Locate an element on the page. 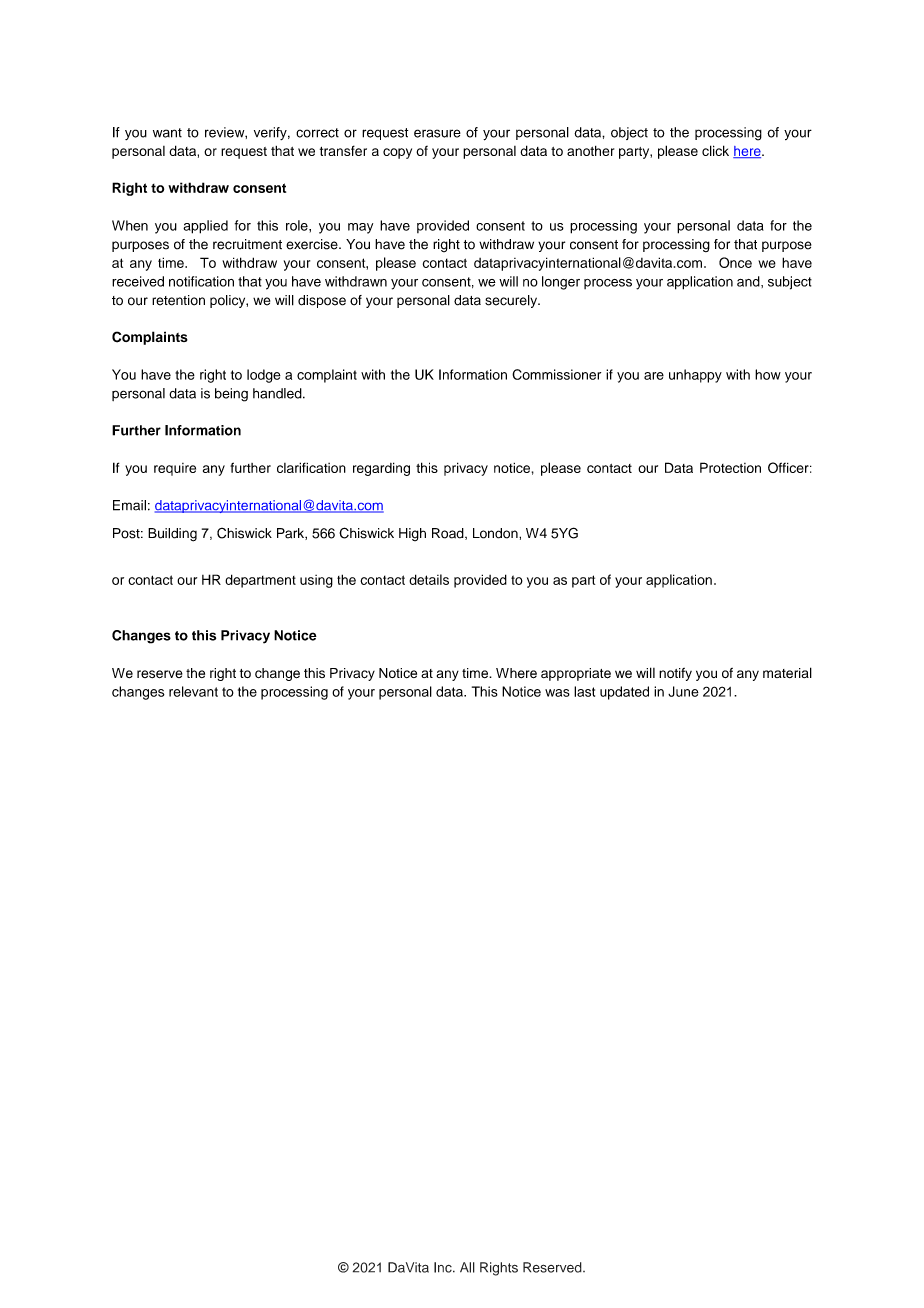 Image resolution: width=924 pixels, height=1308 pixels. All is located at coordinates (467, 1267).
